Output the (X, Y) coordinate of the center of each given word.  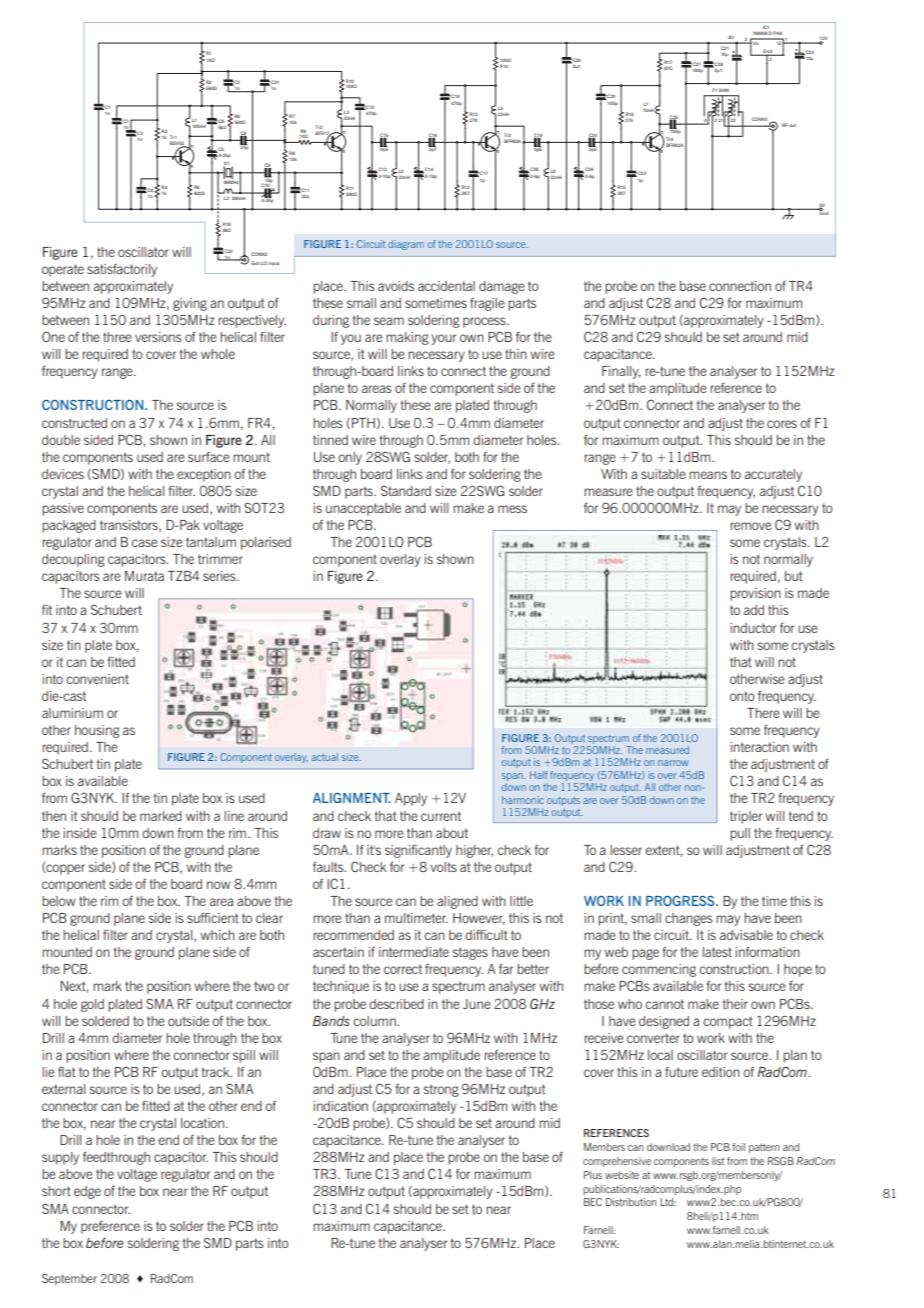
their (735, 1004)
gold (92, 1005)
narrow (673, 763)
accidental (446, 286)
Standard (406, 491)
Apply (411, 799)
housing (97, 731)
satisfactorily (122, 270)
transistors (130, 526)
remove (751, 526)
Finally (621, 372)
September (69, 1280)
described (396, 1004)
